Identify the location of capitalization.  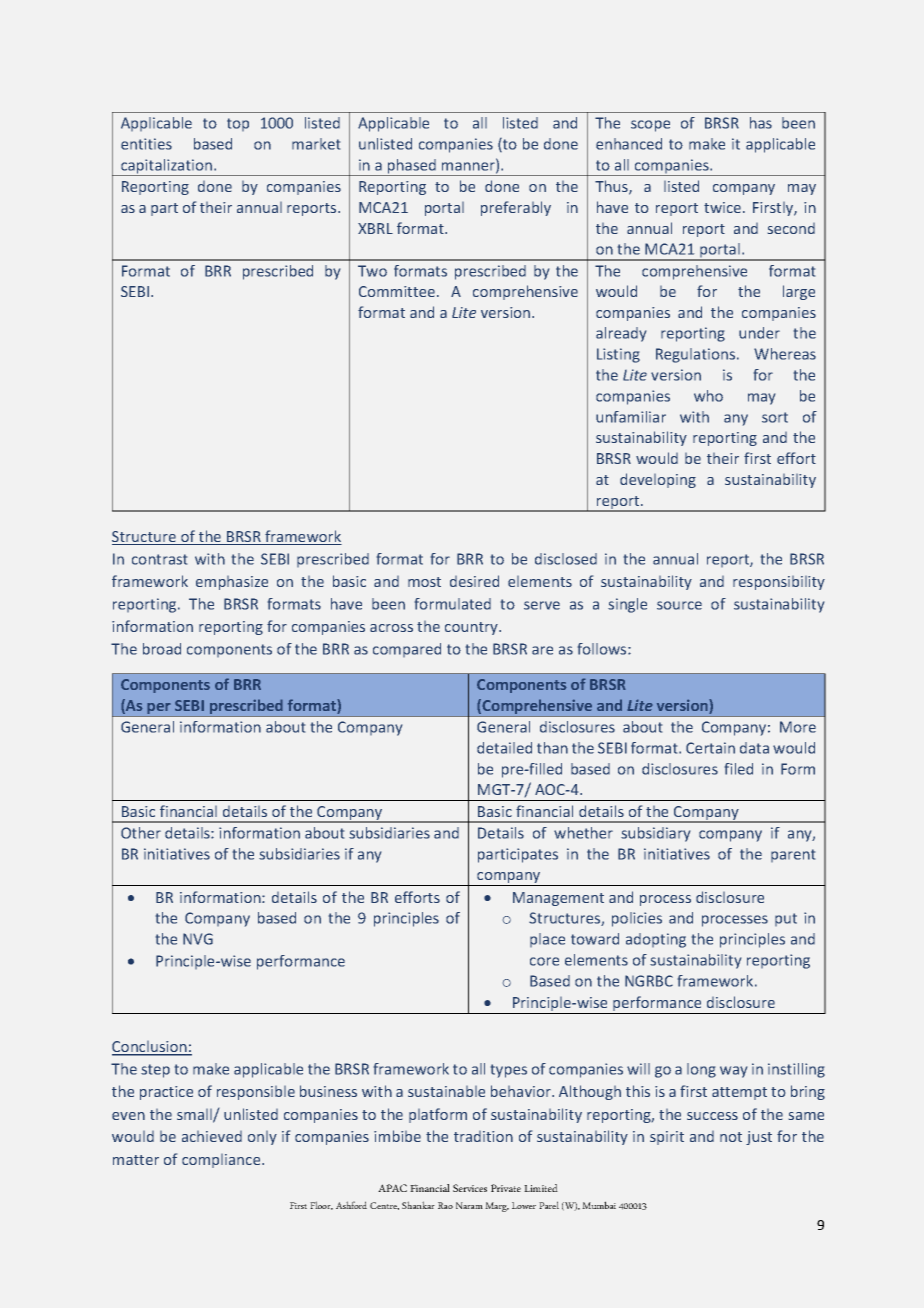
(167, 167).
